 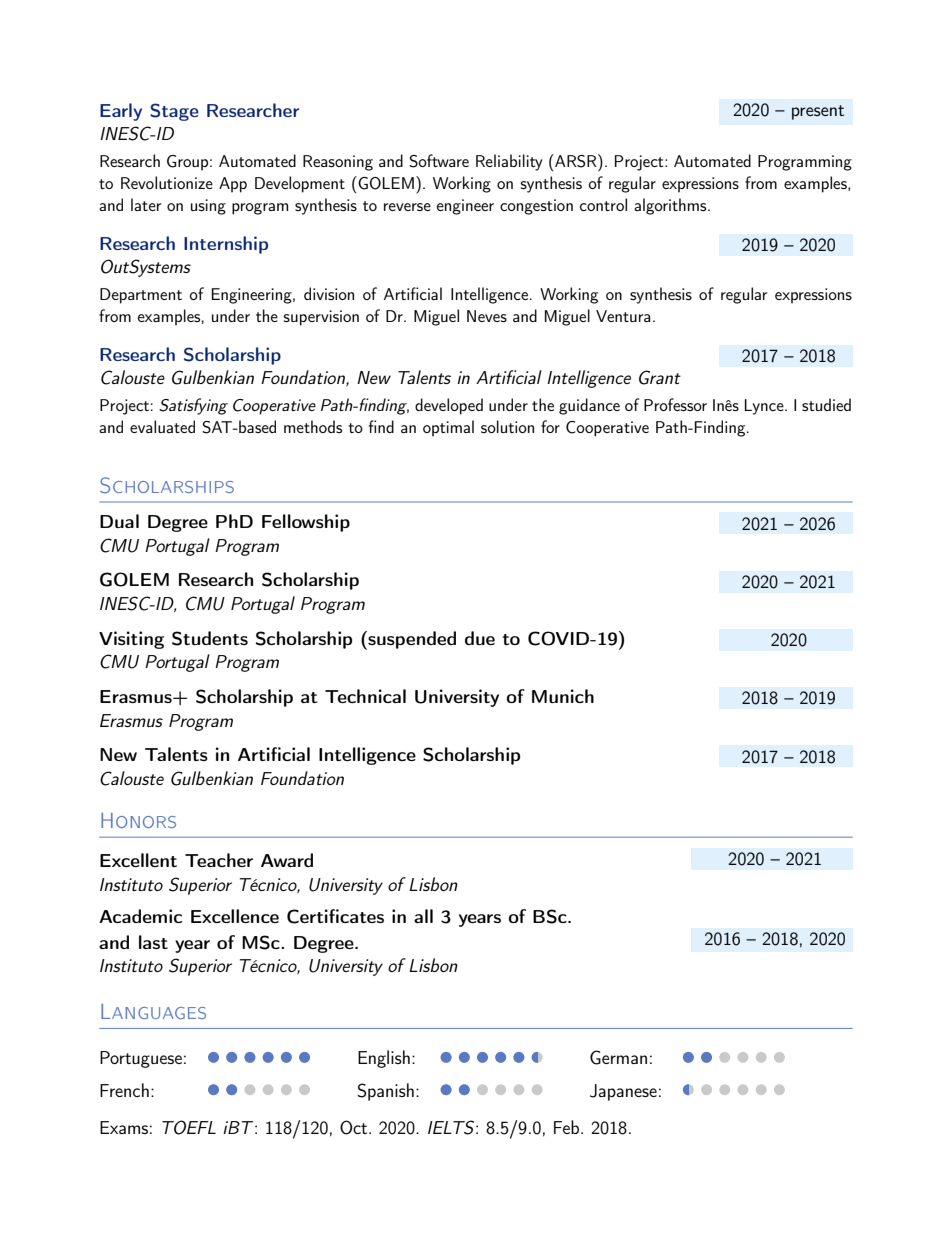 What do you see at coordinates (174, 112) in the screenshot?
I see `Stage` at bounding box center [174, 112].
